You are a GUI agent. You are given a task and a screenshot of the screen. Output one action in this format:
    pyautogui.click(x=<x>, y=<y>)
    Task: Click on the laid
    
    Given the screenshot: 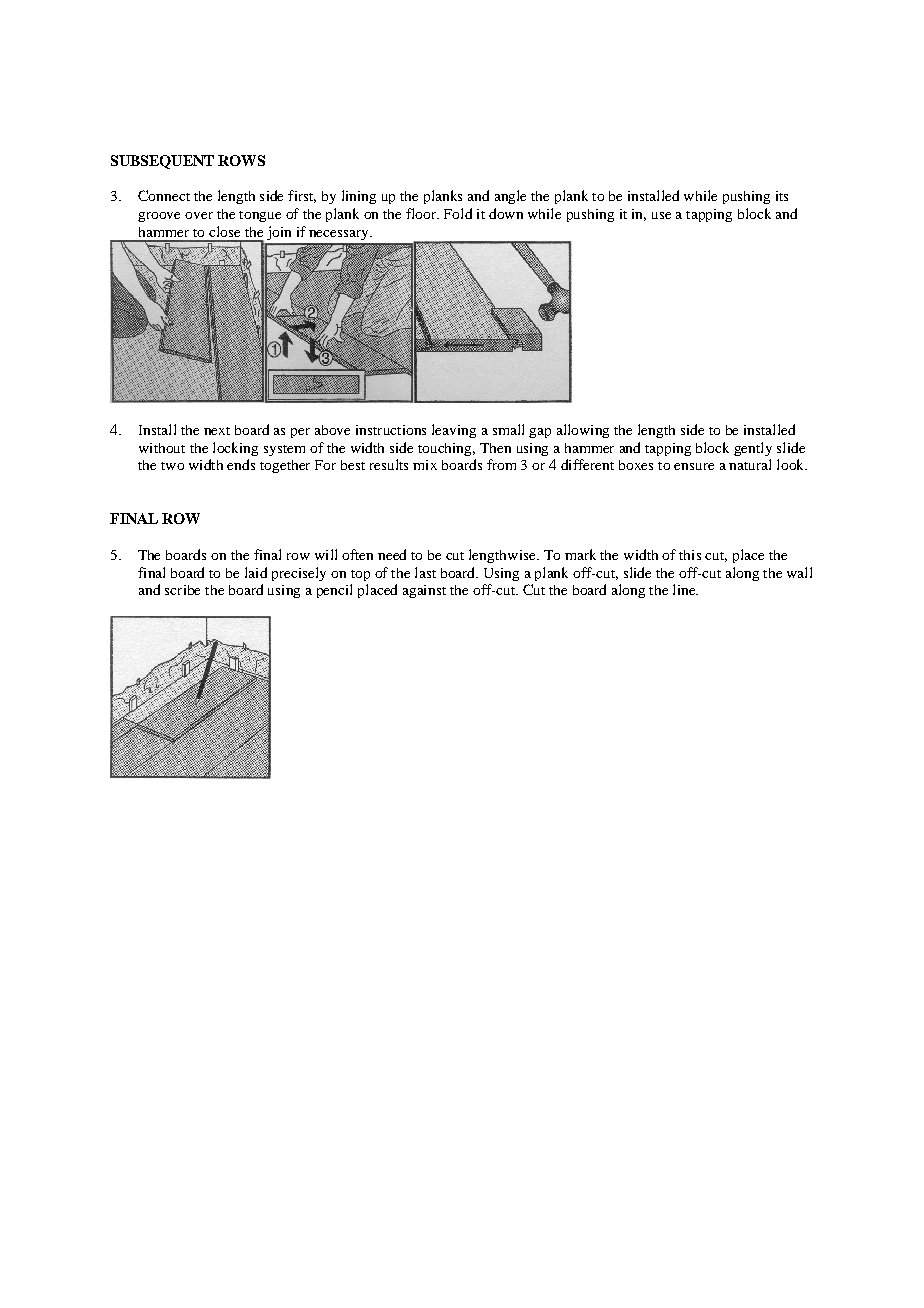 What is the action you would take?
    pyautogui.click(x=256, y=572)
